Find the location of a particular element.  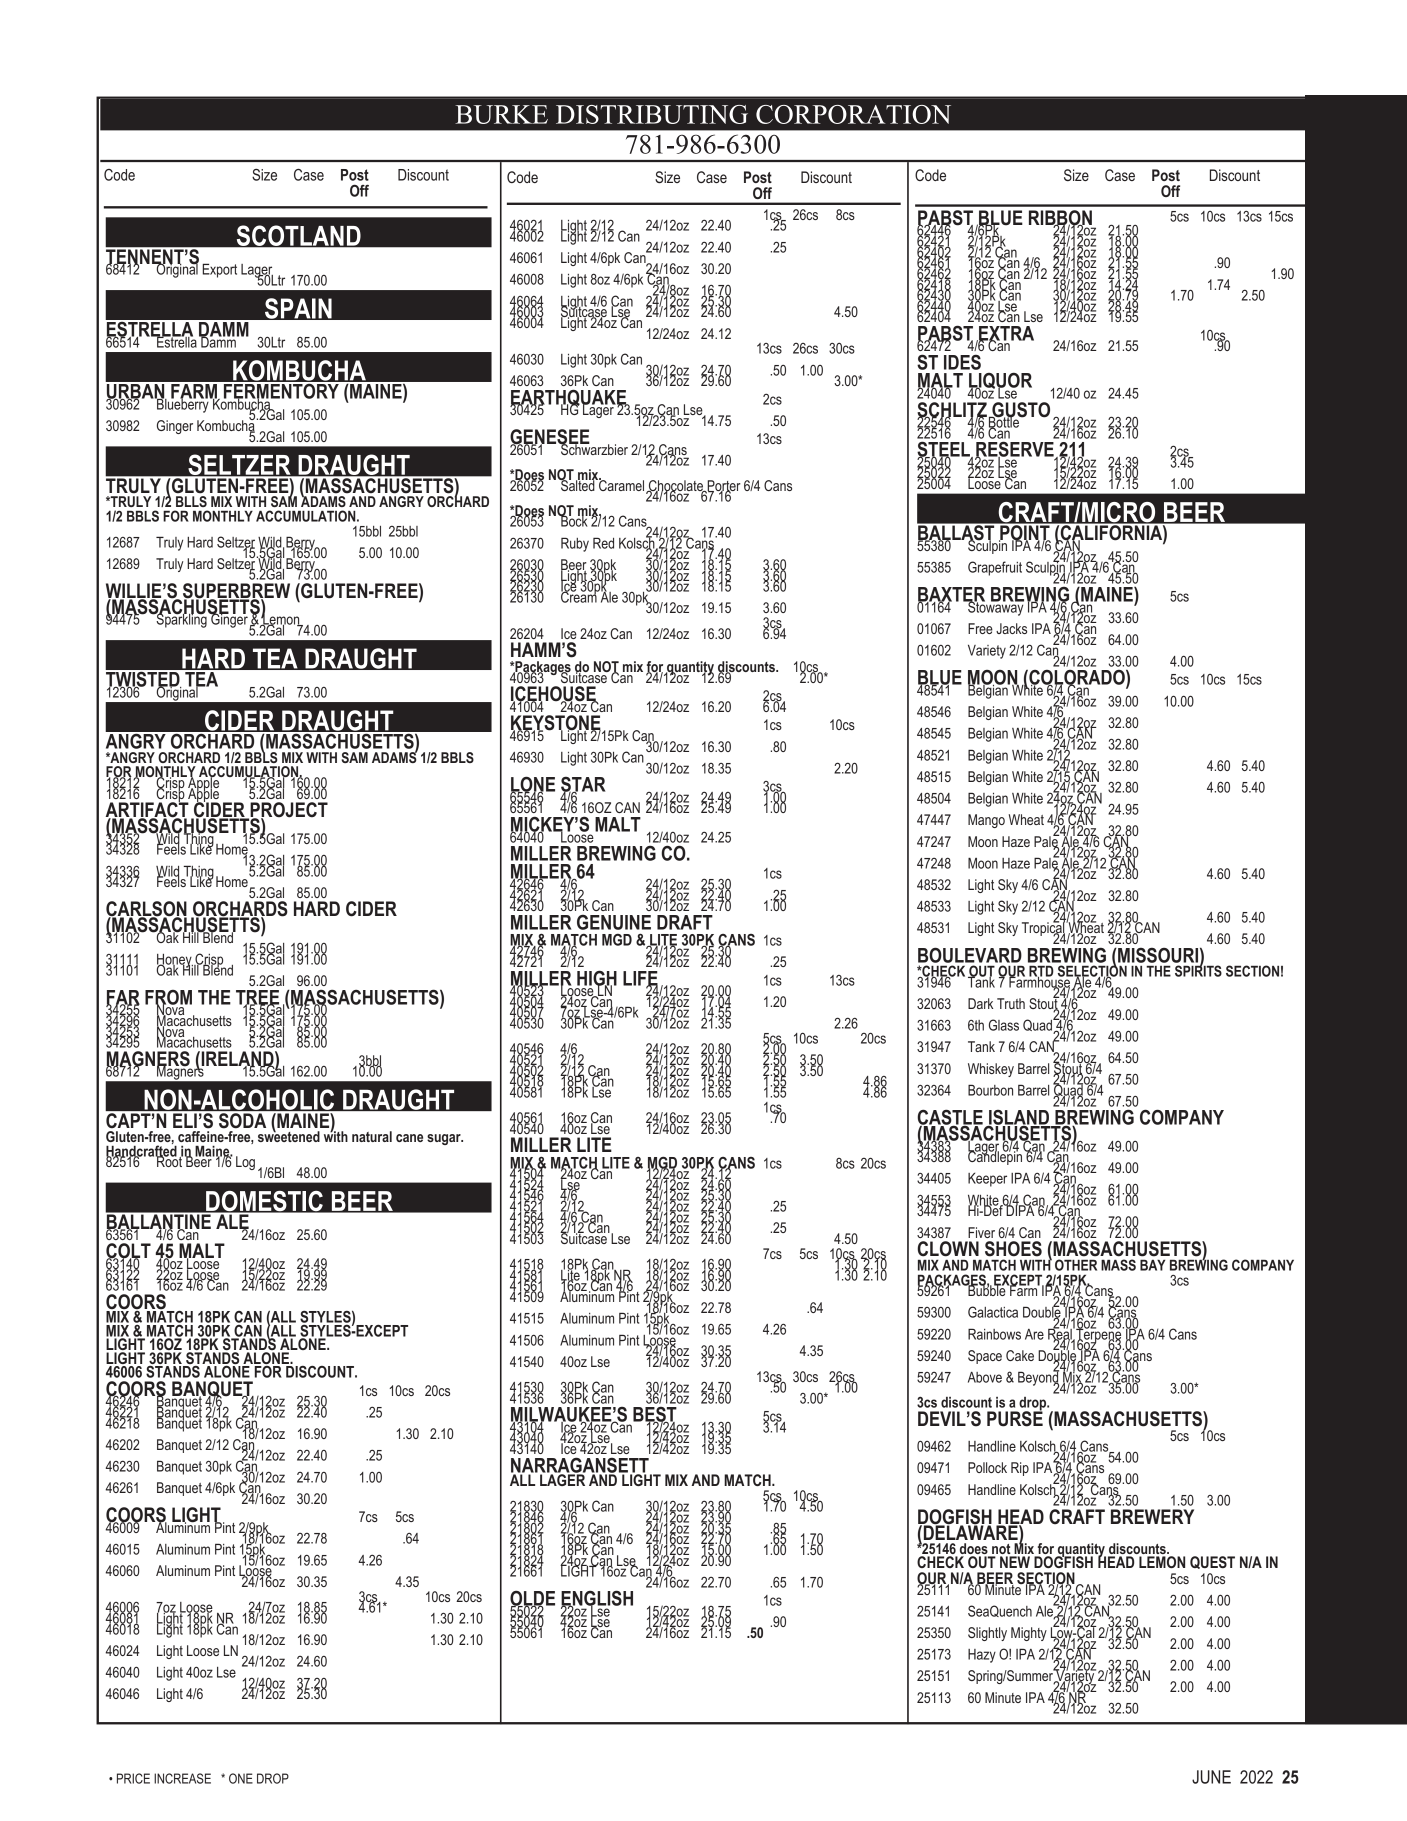

DISTRIBUTING is located at coordinates (652, 114).
